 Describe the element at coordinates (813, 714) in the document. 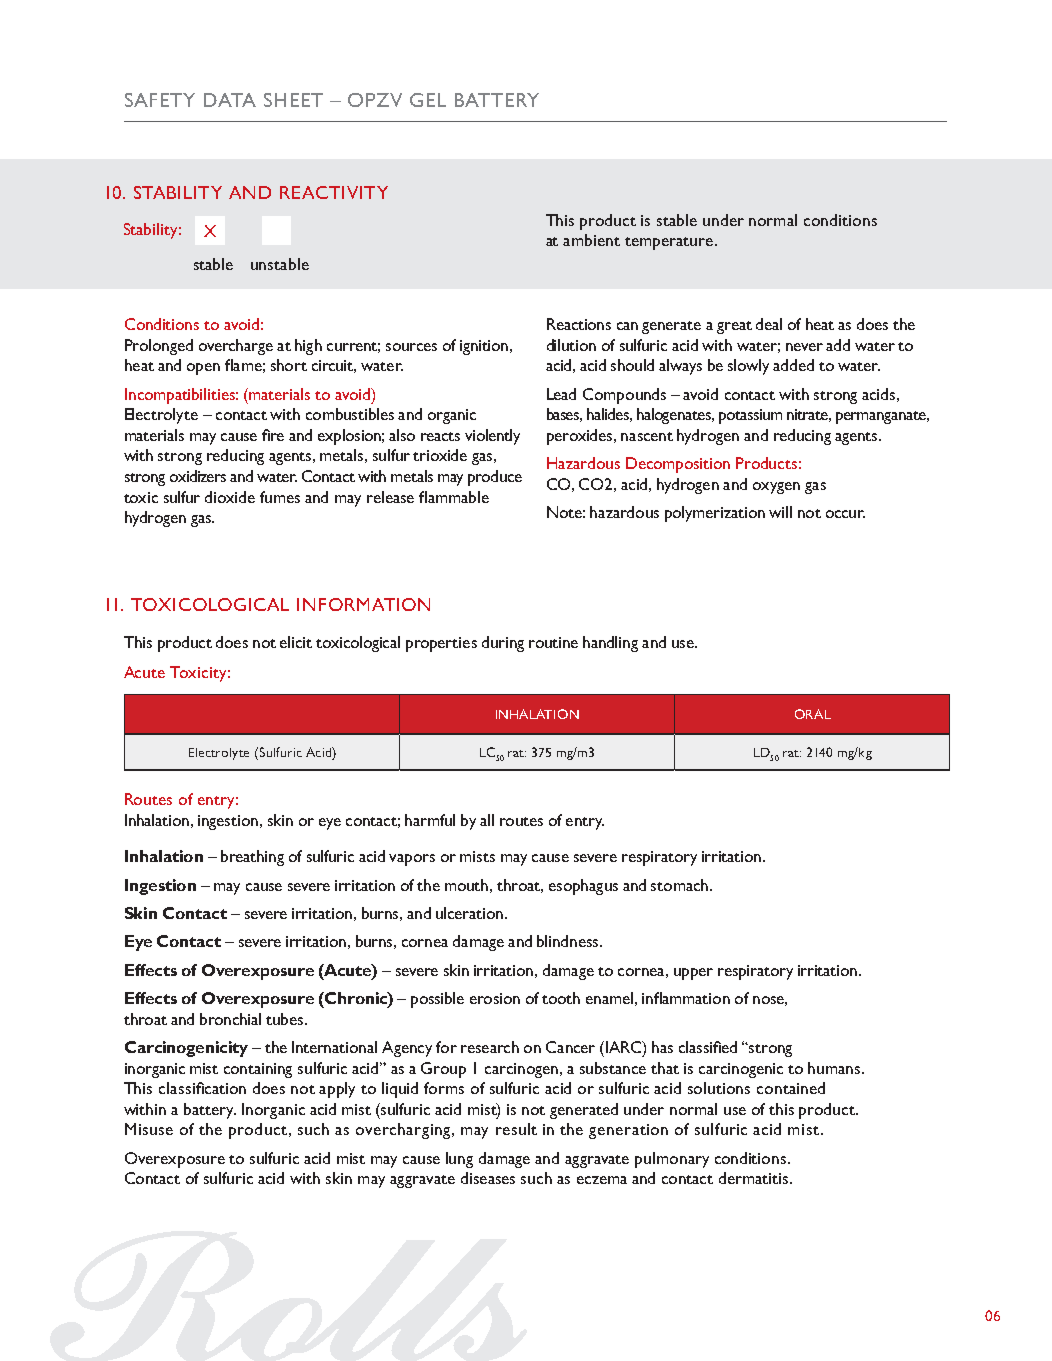

I see `ORAL` at that location.
